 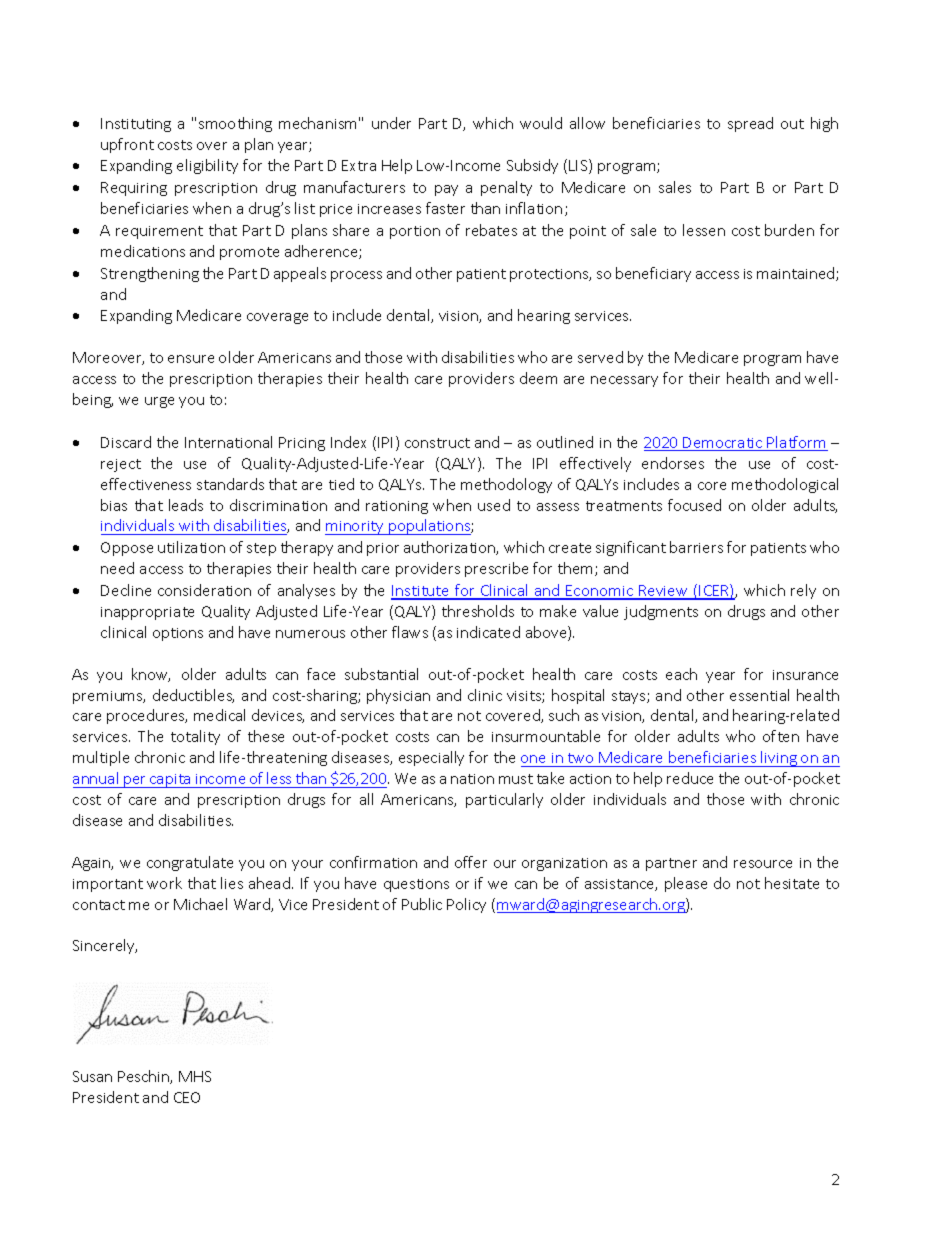 I want to click on living, so click(x=779, y=759).
